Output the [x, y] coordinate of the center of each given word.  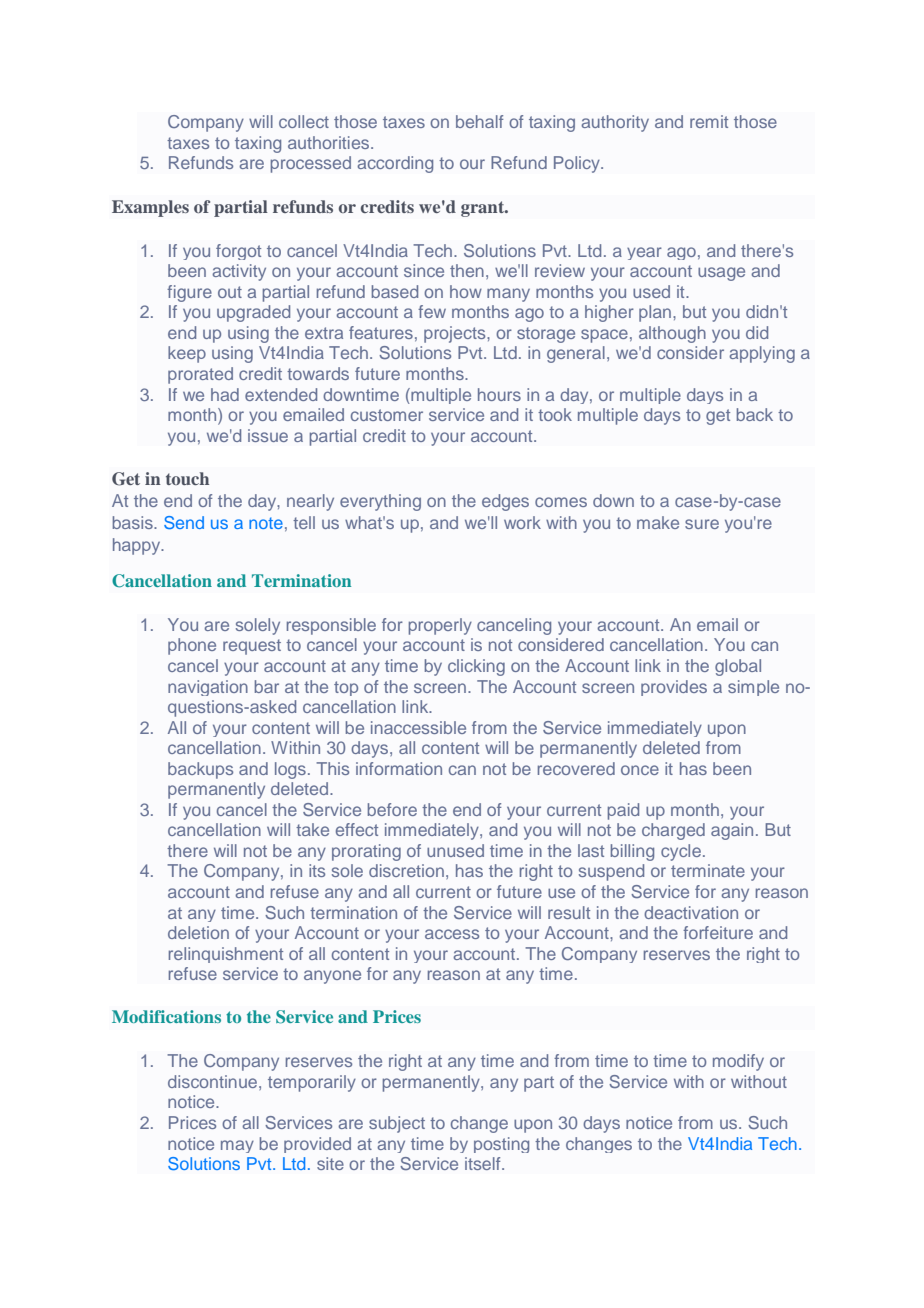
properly [440, 626]
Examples [150, 208]
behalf [480, 121]
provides [674, 688]
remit [709, 121]
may [237, 1146]
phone [192, 646]
